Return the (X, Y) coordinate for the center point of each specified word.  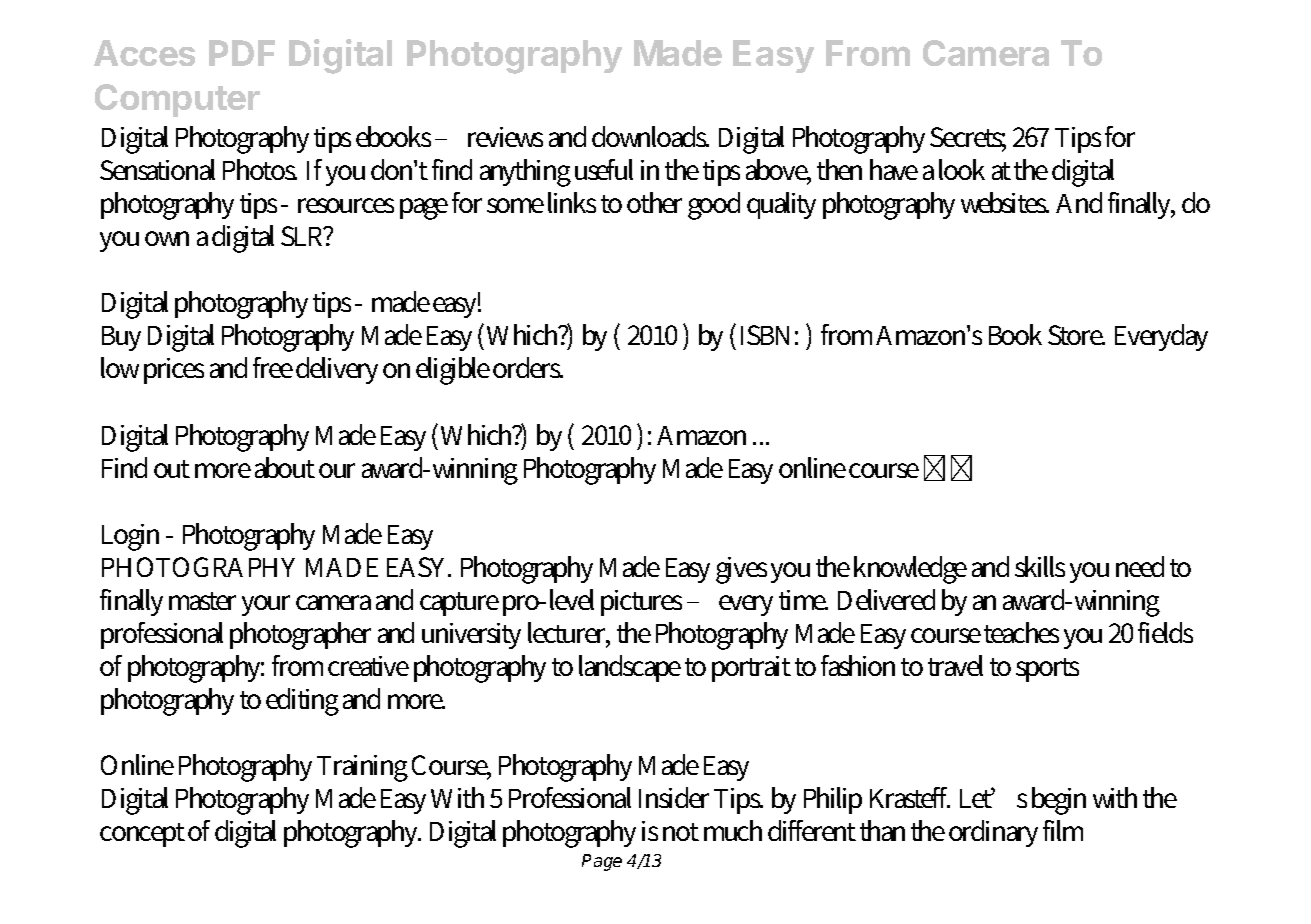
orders (528, 367)
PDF (242, 53)
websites (1005, 202)
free (273, 367)
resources (346, 205)
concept (142, 835)
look (962, 169)
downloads (650, 136)
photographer (300, 636)
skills (1040, 566)
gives (741, 570)
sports (1047, 670)
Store (1076, 335)
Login (130, 537)
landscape (630, 668)
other (654, 202)
